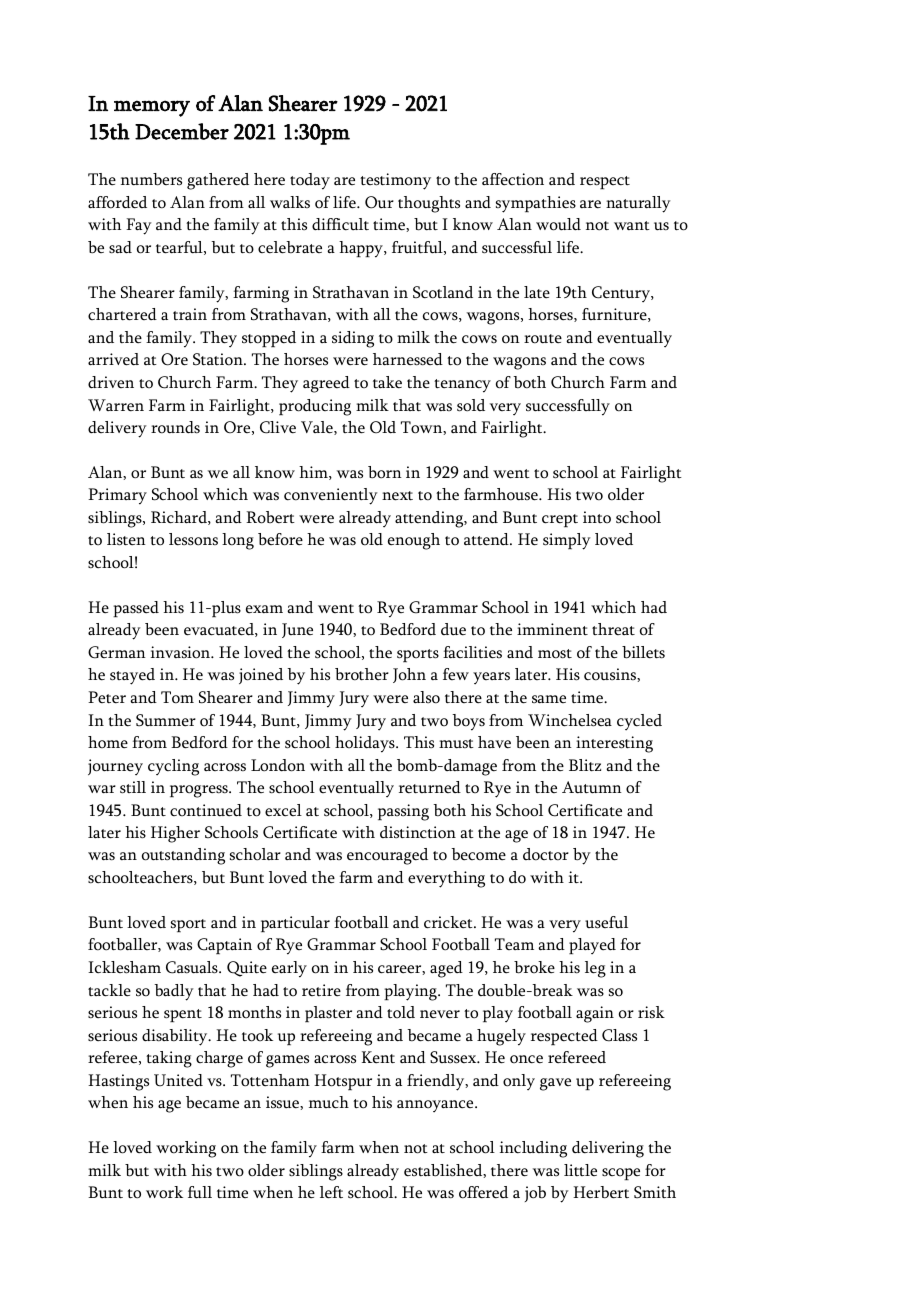  Describe the element at coordinates (181, 652) in the page. I see `invasion` at that location.
